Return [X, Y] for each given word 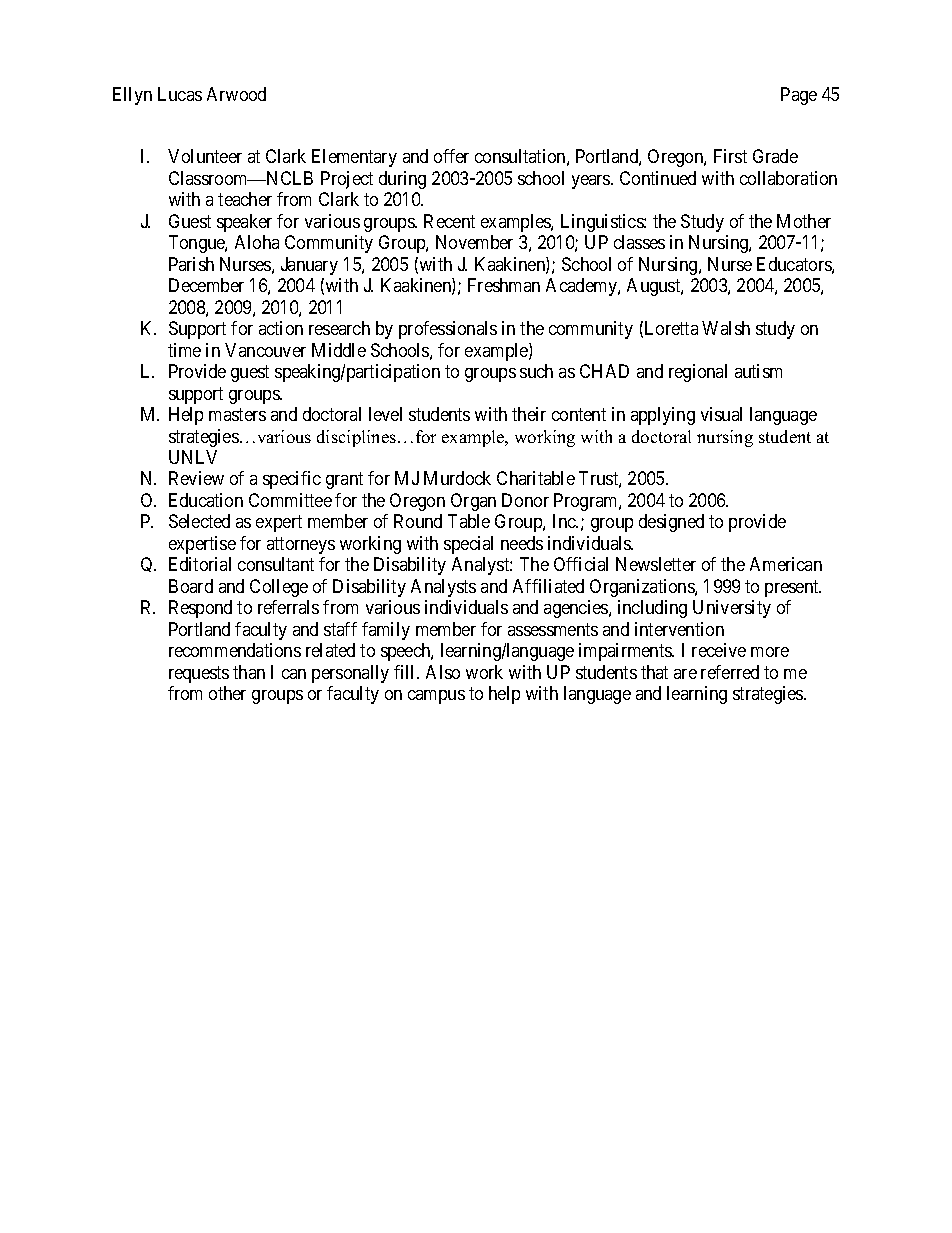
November [474, 242]
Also [443, 672]
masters [237, 414]
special [468, 545]
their [529, 414]
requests [199, 674]
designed [671, 523]
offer [451, 156]
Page [799, 96]
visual [721, 414]
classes [639, 242]
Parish [191, 264]
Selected [199, 521]
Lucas [180, 94]
